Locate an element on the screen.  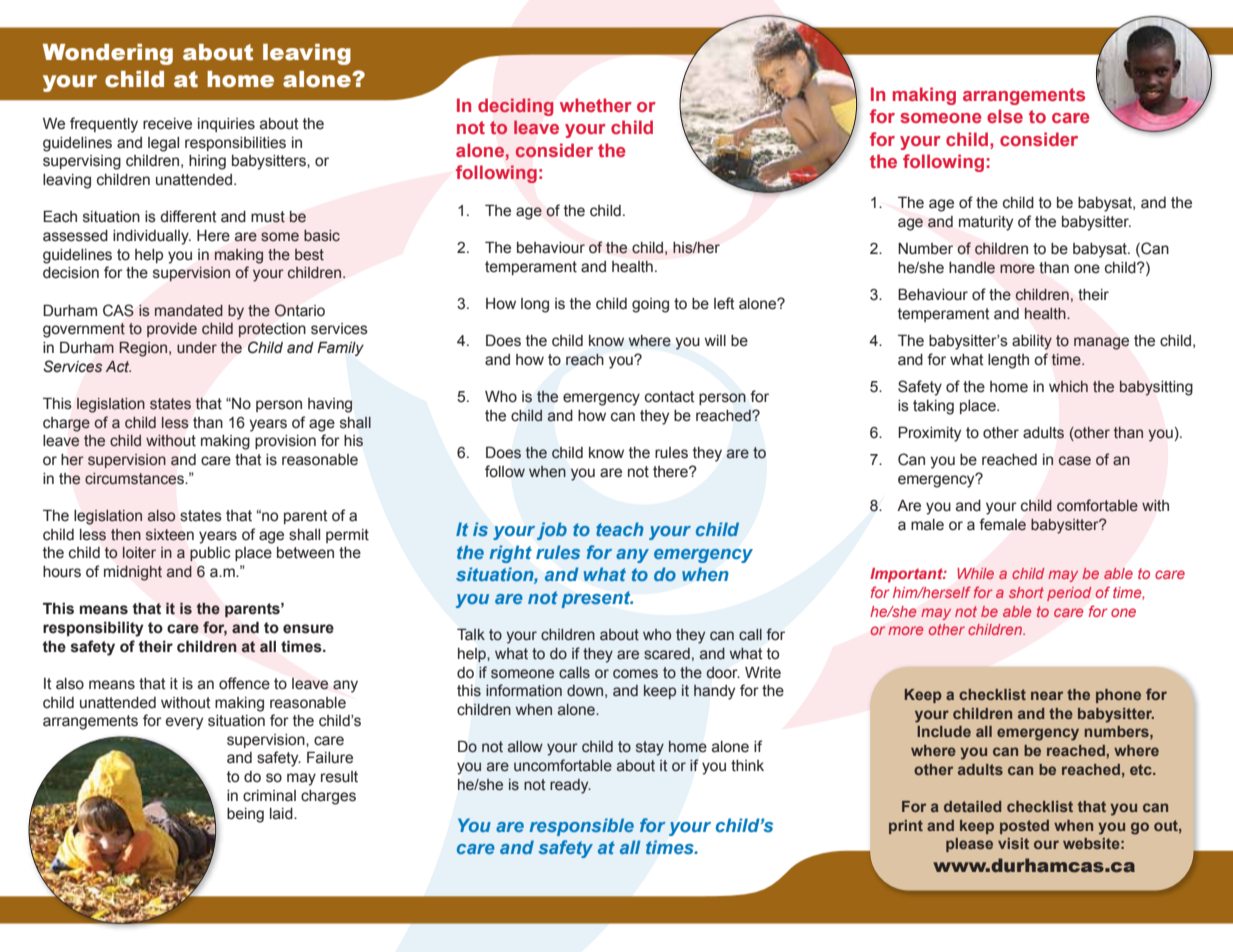
contact is located at coordinates (670, 397).
